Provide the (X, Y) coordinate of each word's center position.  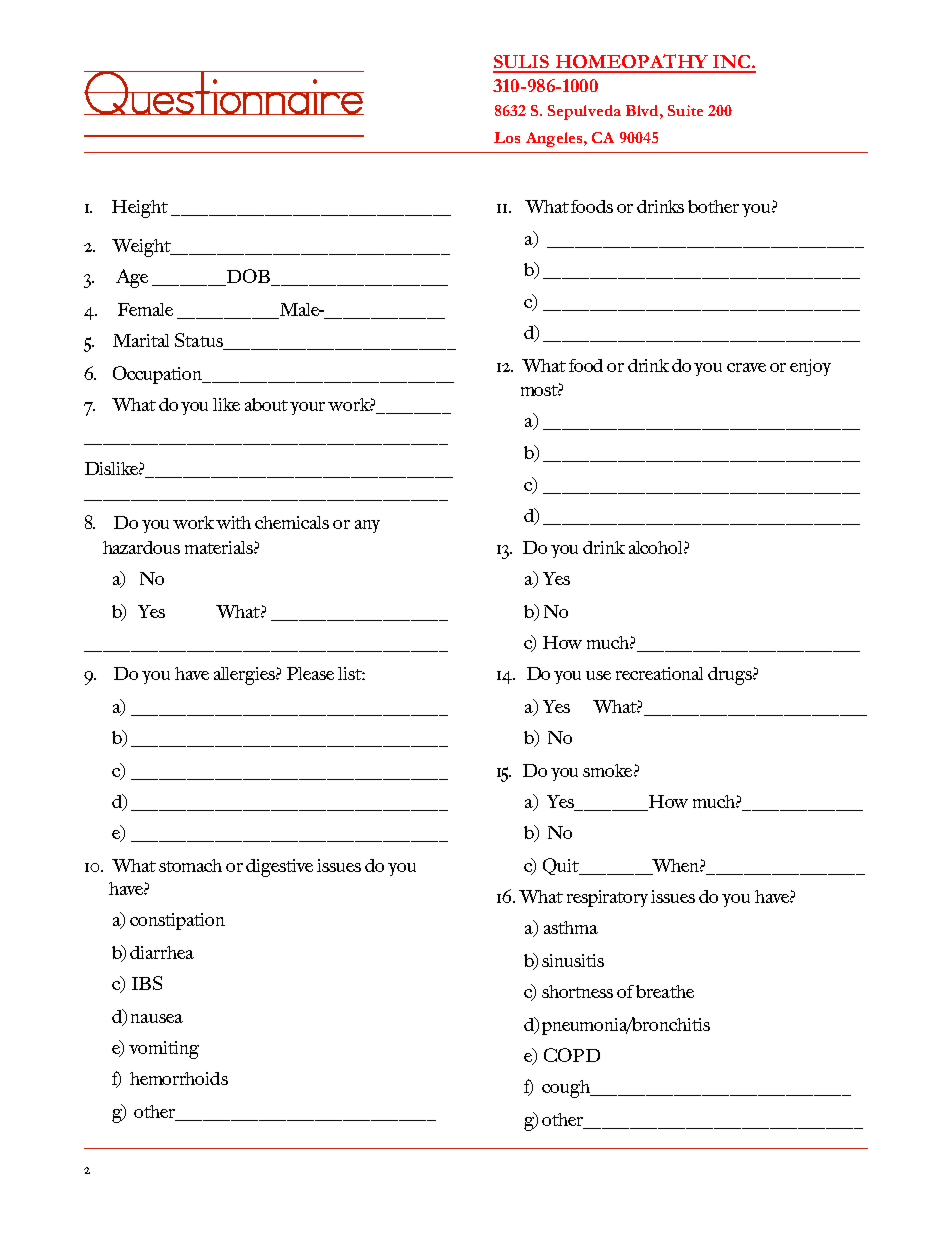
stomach (190, 865)
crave (746, 367)
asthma (571, 927)
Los (507, 137)
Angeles (555, 139)
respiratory (607, 898)
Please (310, 673)
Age (132, 278)
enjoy (810, 367)
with (233, 522)
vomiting (164, 1050)
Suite (685, 110)
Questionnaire (224, 104)
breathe (665, 991)
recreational (659, 673)
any (367, 526)
